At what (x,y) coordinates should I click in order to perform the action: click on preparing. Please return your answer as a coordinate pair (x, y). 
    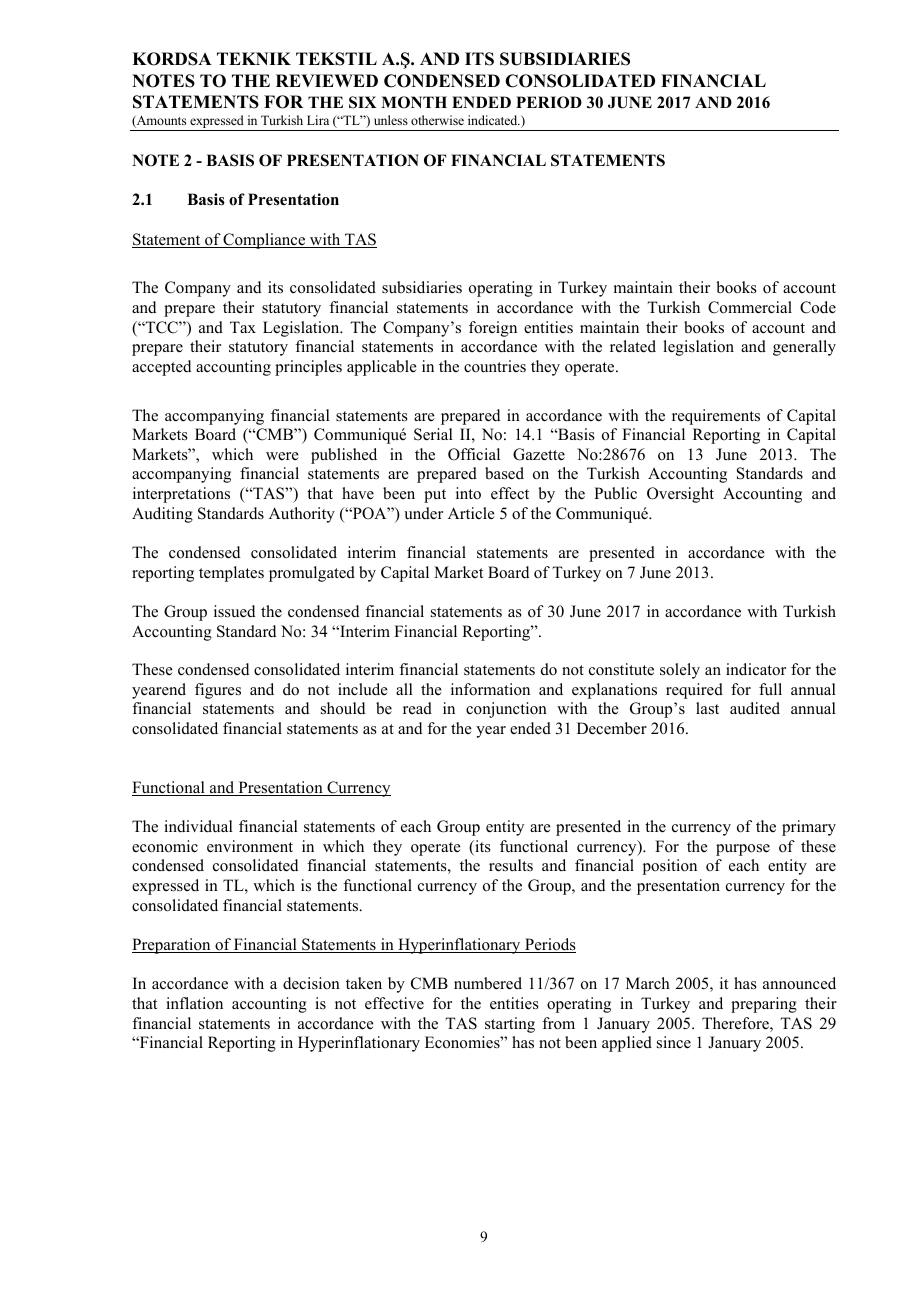
    Looking at the image, I should click on (764, 1005).
